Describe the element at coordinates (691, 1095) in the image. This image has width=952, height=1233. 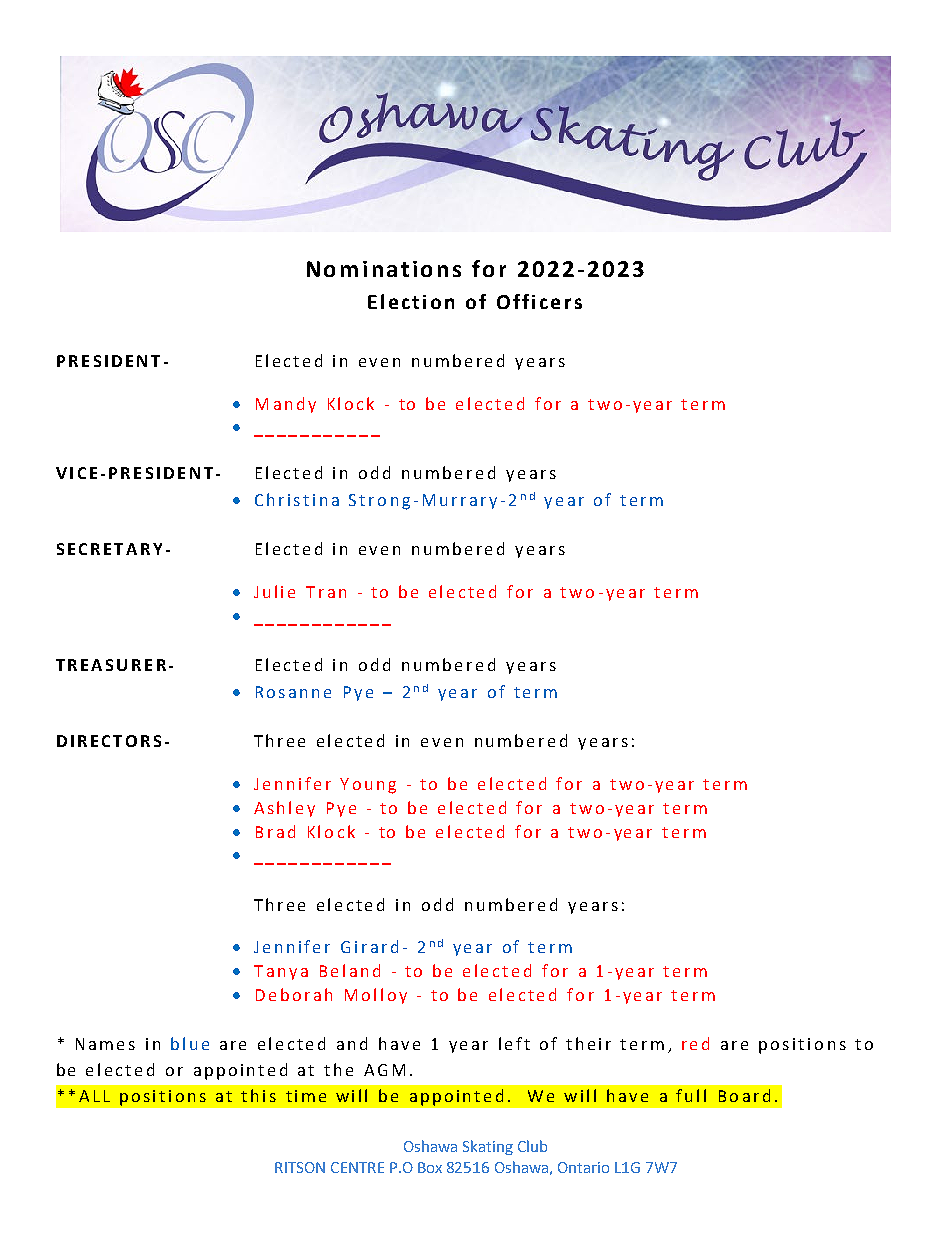
I see `full` at that location.
